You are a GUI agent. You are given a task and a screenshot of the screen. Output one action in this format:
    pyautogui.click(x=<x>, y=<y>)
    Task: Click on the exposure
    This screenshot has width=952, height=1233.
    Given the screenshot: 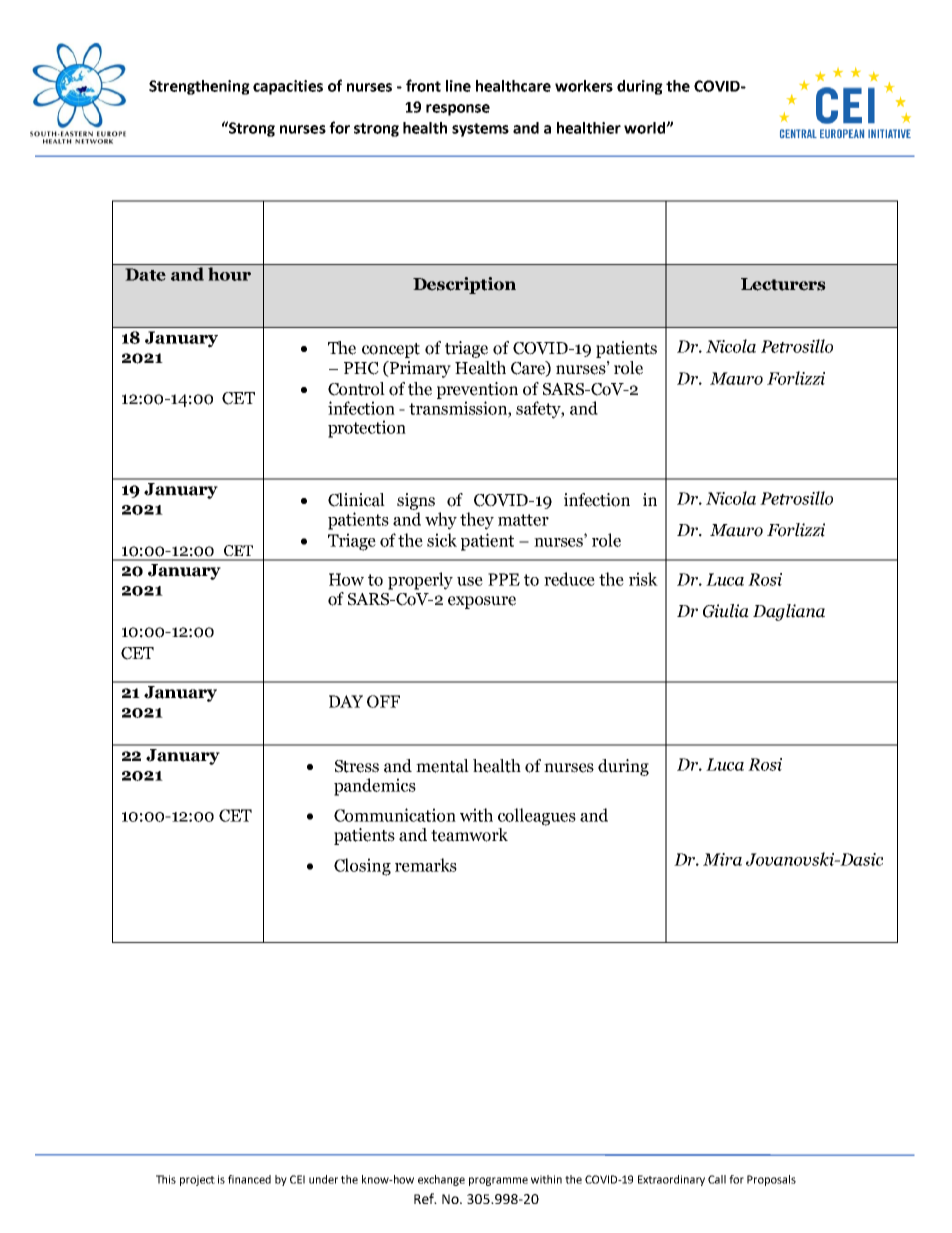 What is the action you would take?
    pyautogui.click(x=482, y=602)
